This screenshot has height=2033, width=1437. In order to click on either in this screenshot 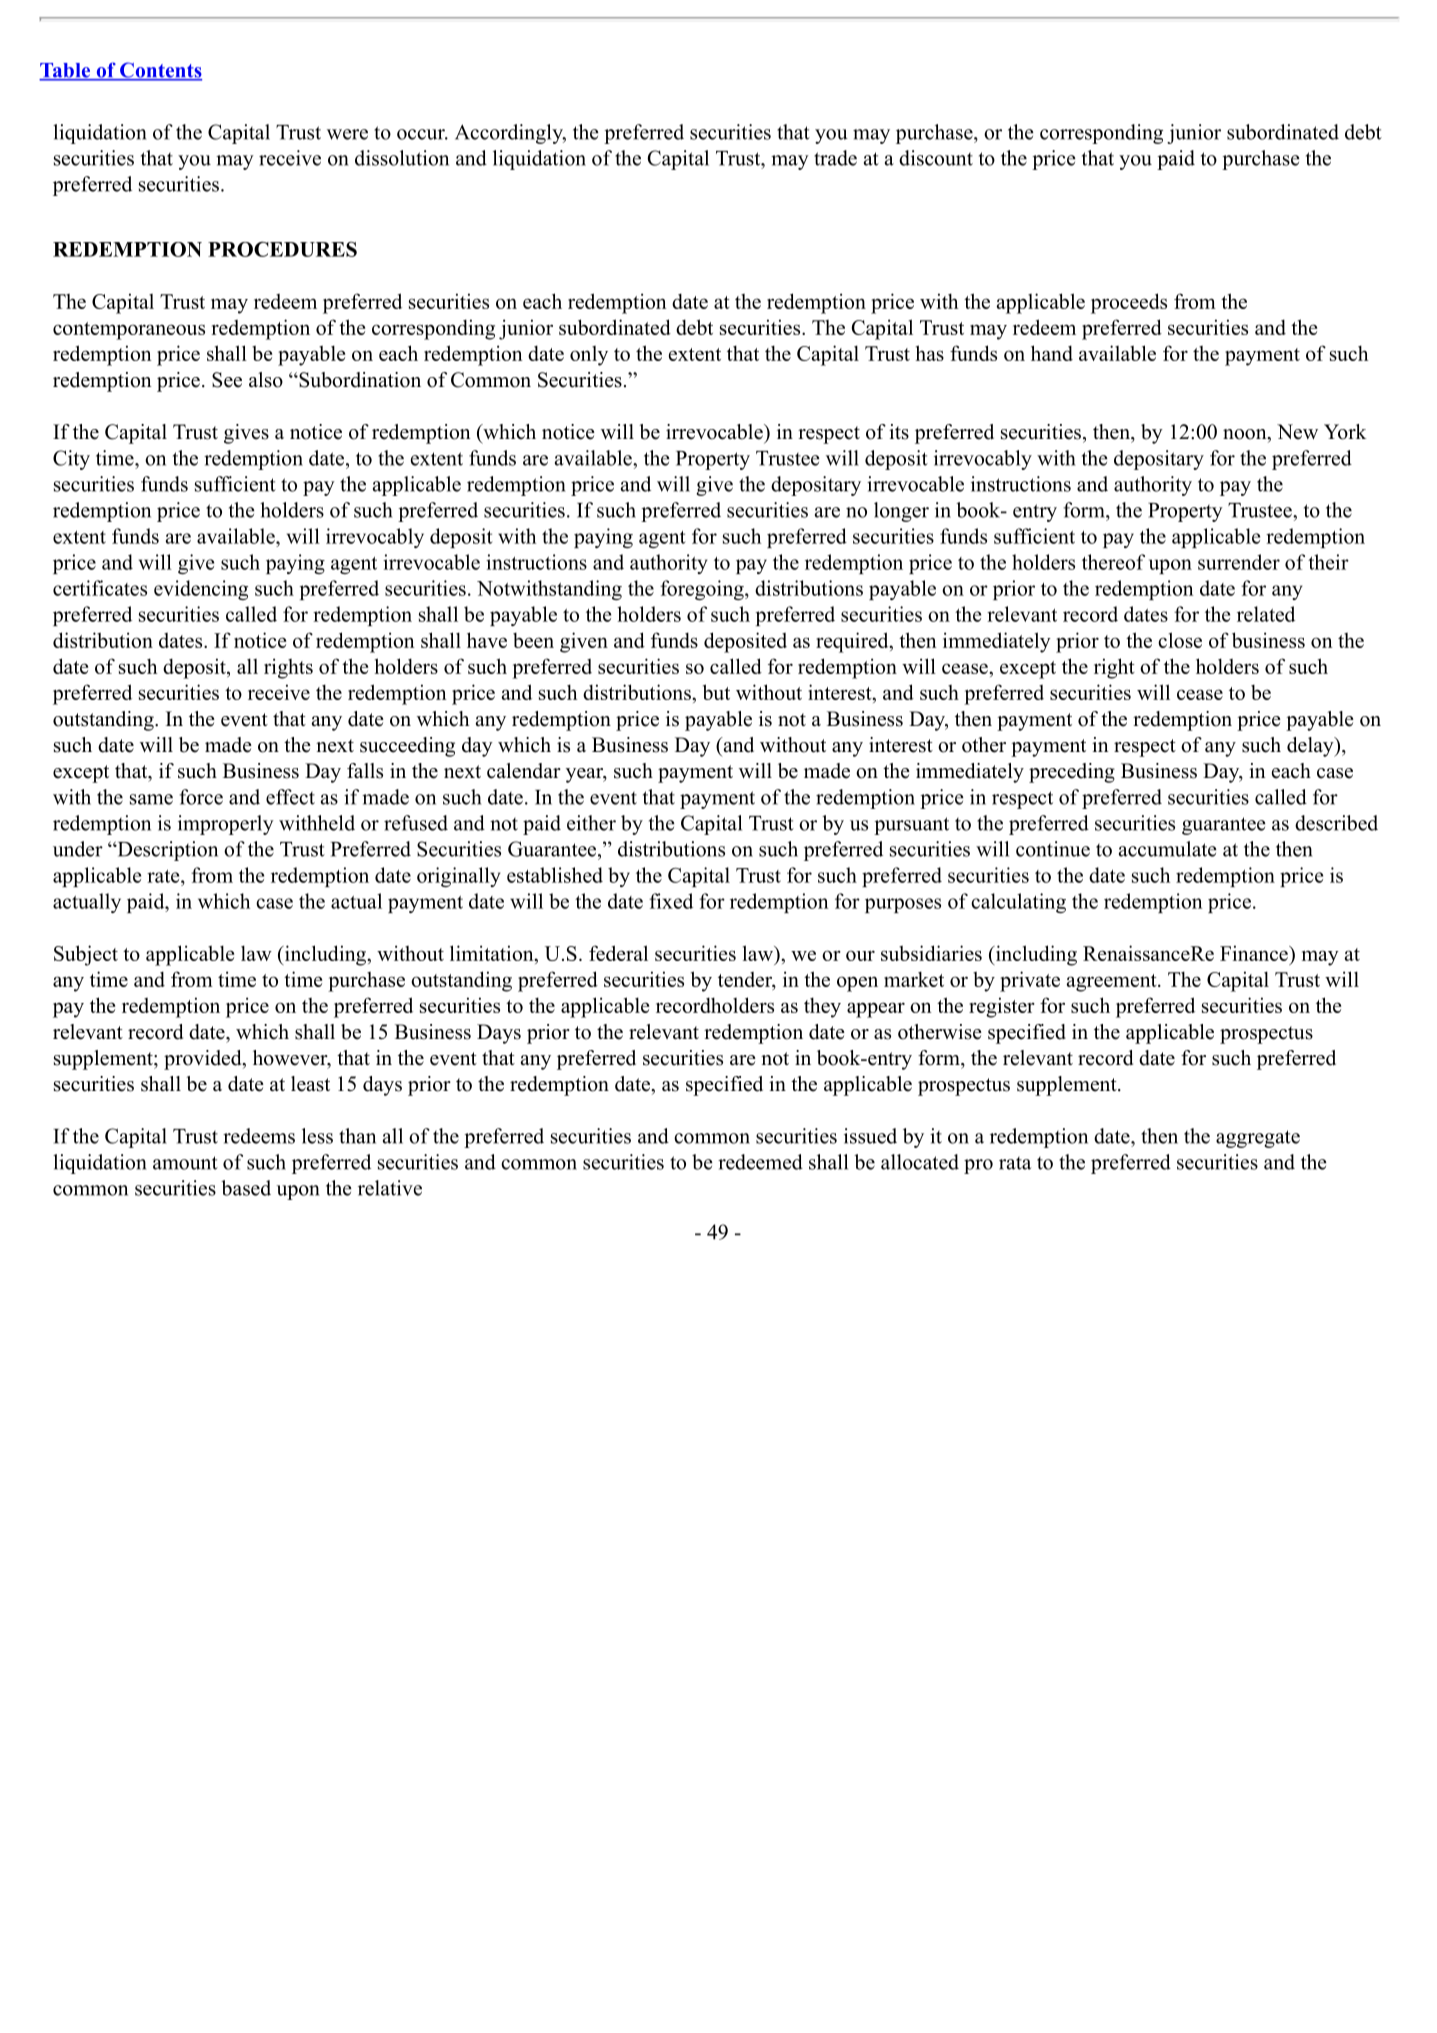, I will do `click(591, 823)`.
